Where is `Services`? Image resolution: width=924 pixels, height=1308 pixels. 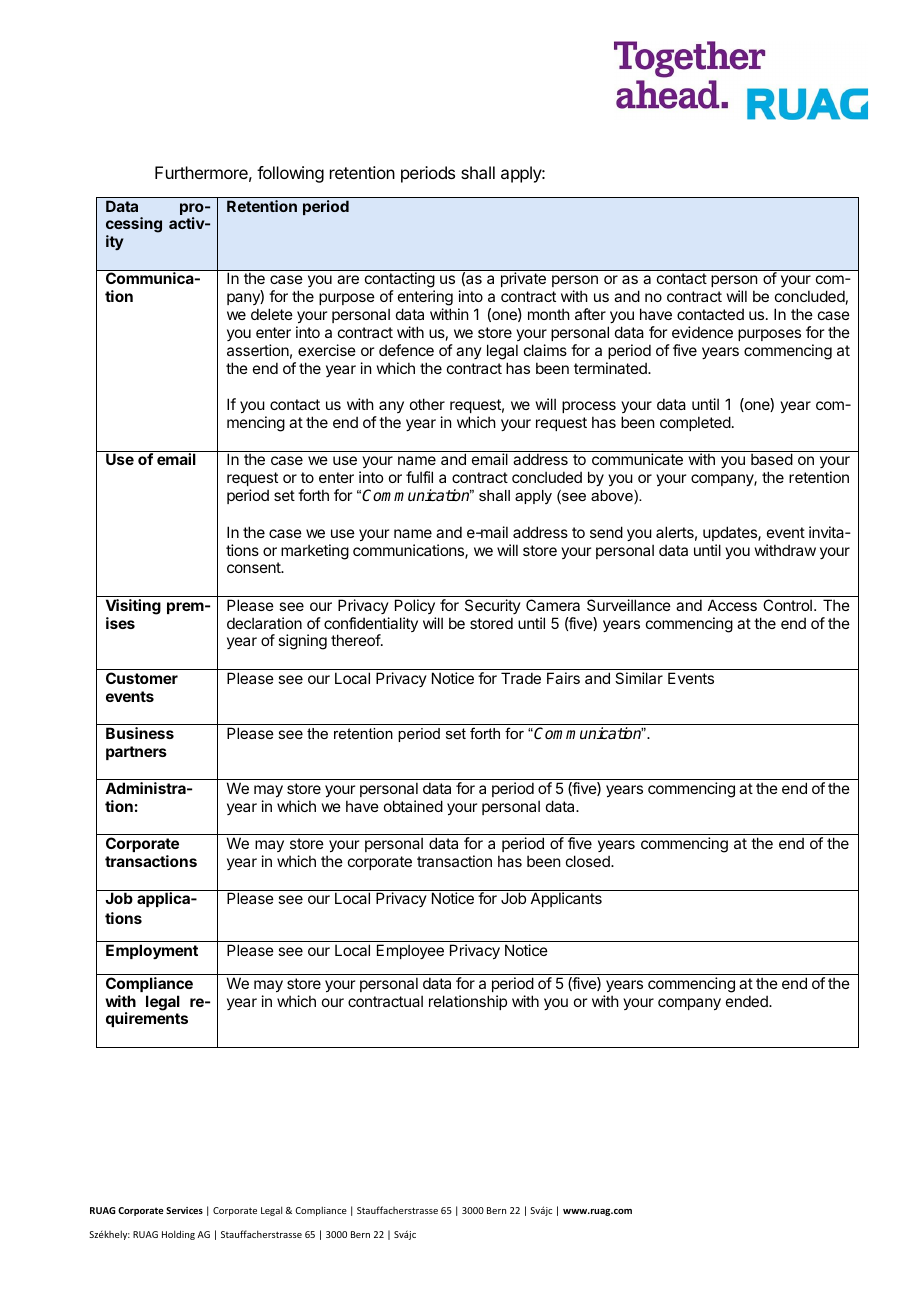
Services is located at coordinates (184, 1210).
